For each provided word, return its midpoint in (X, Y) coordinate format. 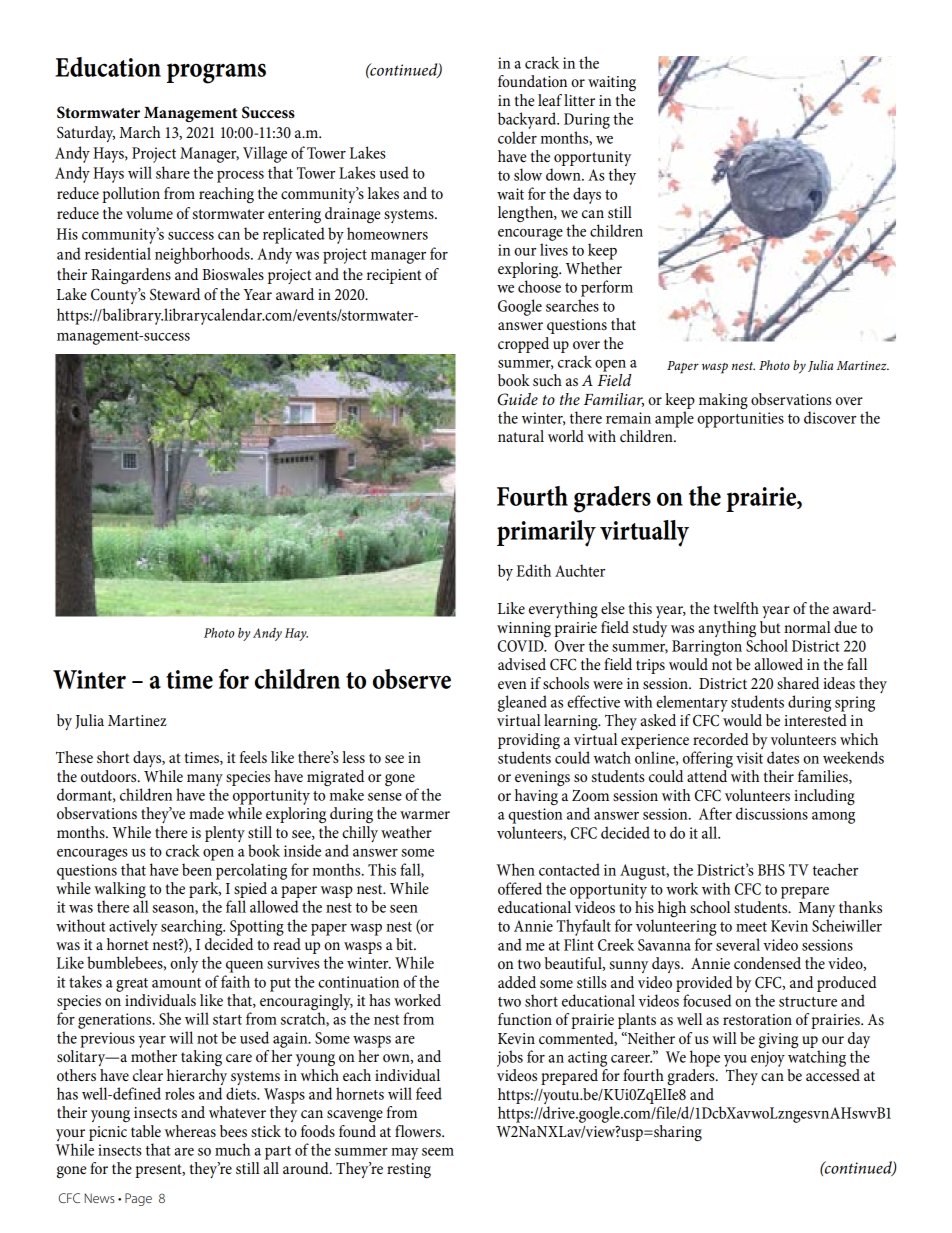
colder (517, 137)
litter (579, 100)
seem (438, 1152)
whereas (190, 1131)
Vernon (175, 294)
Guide (518, 399)
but (770, 627)
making (723, 401)
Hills (222, 294)
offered (520, 888)
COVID (522, 646)
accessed (833, 1075)
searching (193, 927)
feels (253, 757)
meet (751, 927)
